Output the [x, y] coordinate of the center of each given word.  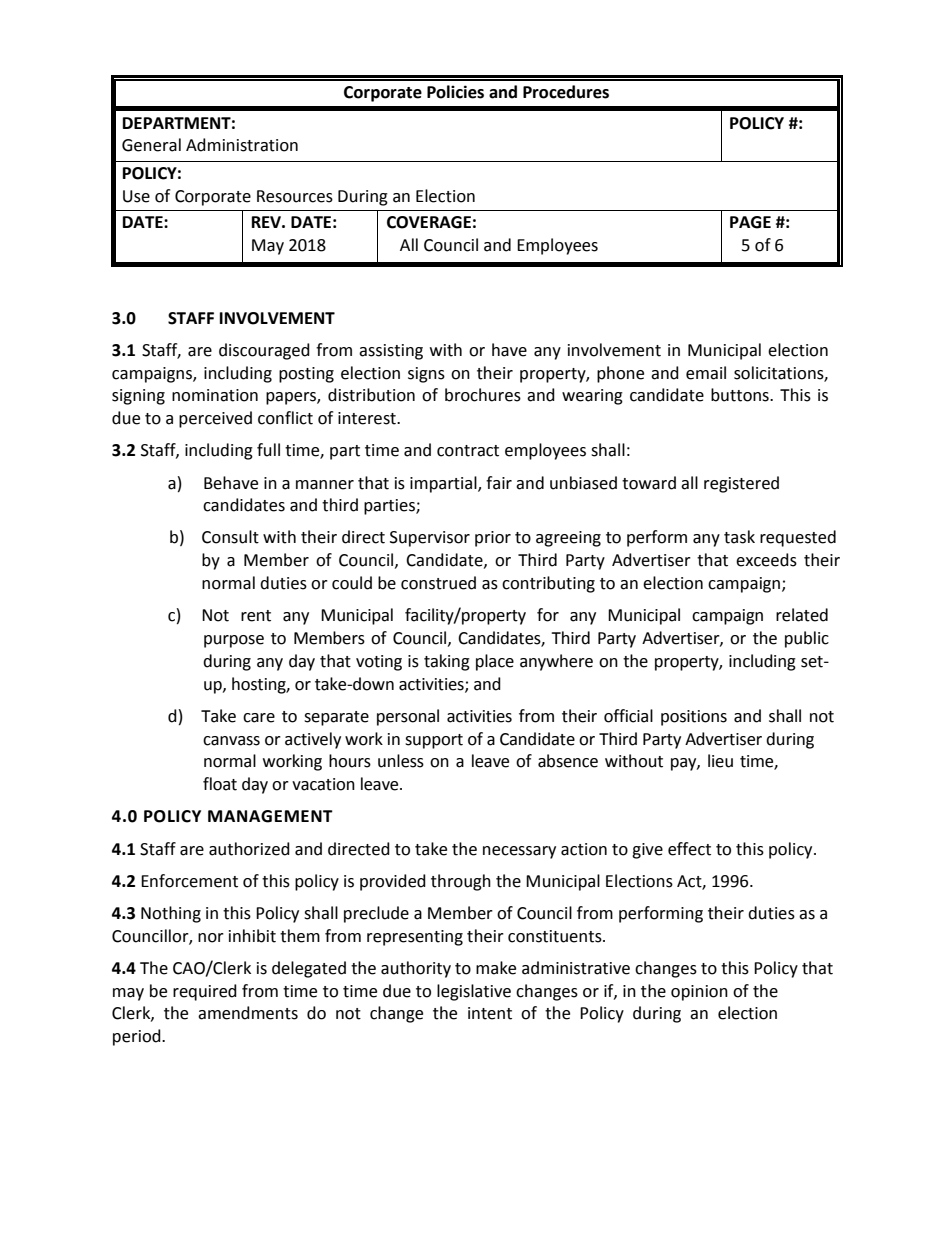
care [259, 718]
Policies [455, 92]
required [205, 992]
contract [468, 451]
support [434, 741]
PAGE [750, 222]
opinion [699, 993]
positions [694, 718]
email [706, 373]
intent [490, 1013]
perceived [215, 419]
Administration [242, 145]
